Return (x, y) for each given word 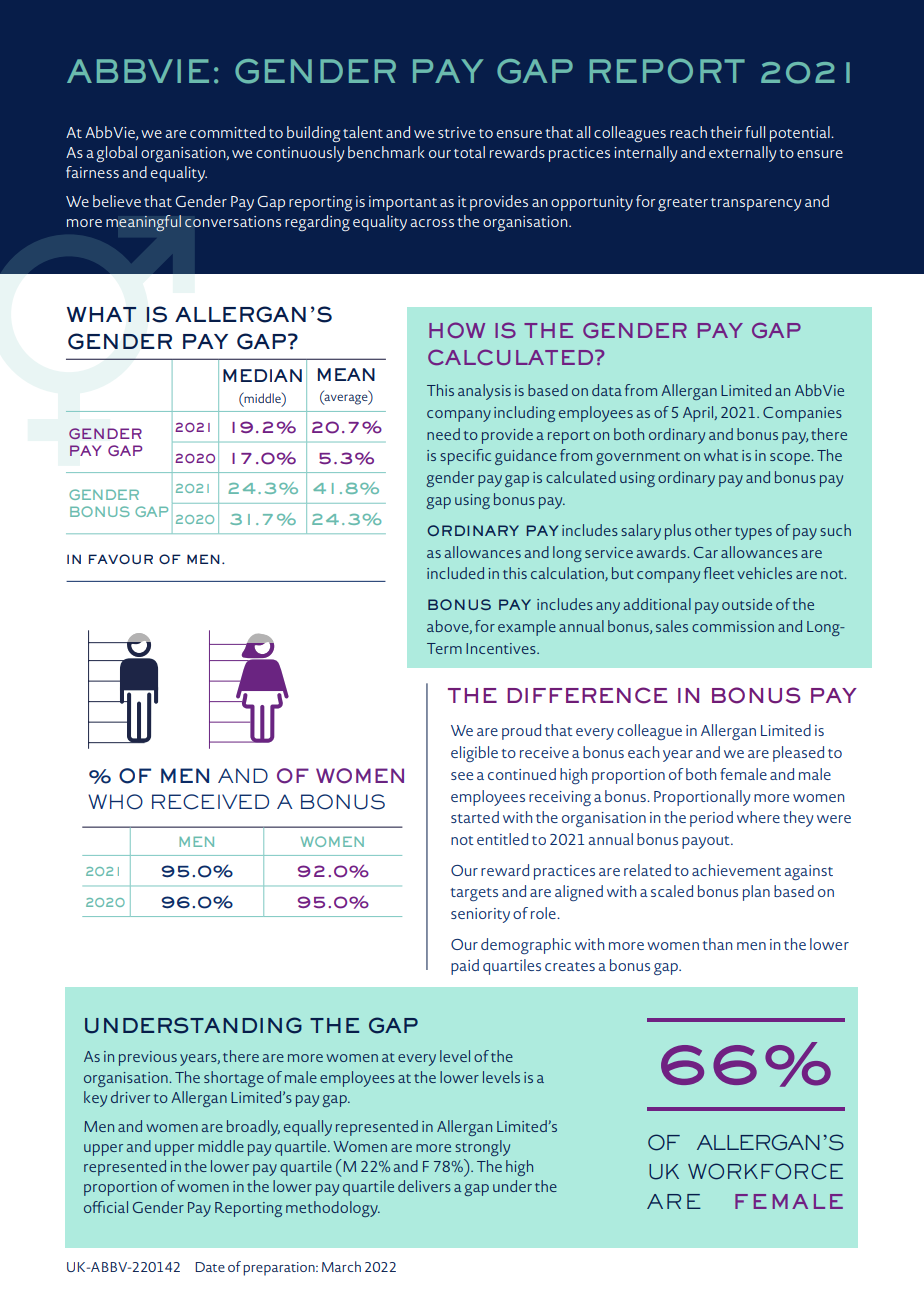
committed (227, 132)
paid (465, 967)
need (443, 434)
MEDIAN (262, 375)
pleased (798, 754)
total (469, 152)
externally (742, 154)
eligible (474, 754)
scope (791, 459)
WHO (115, 802)
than (717, 944)
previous (148, 1058)
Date (210, 1267)
